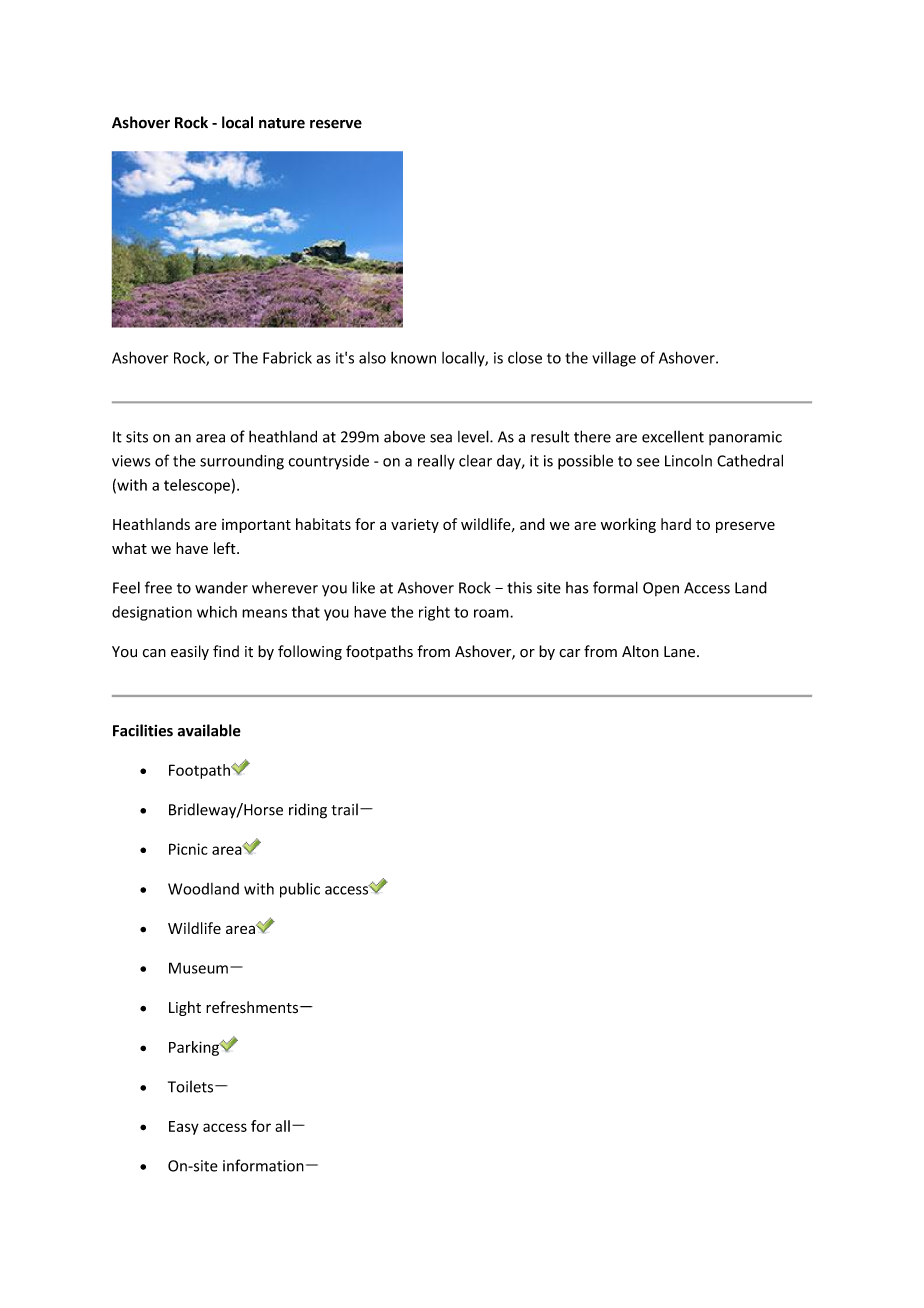 Image resolution: width=924 pixels, height=1308 pixels. I want to click on nature, so click(282, 123).
